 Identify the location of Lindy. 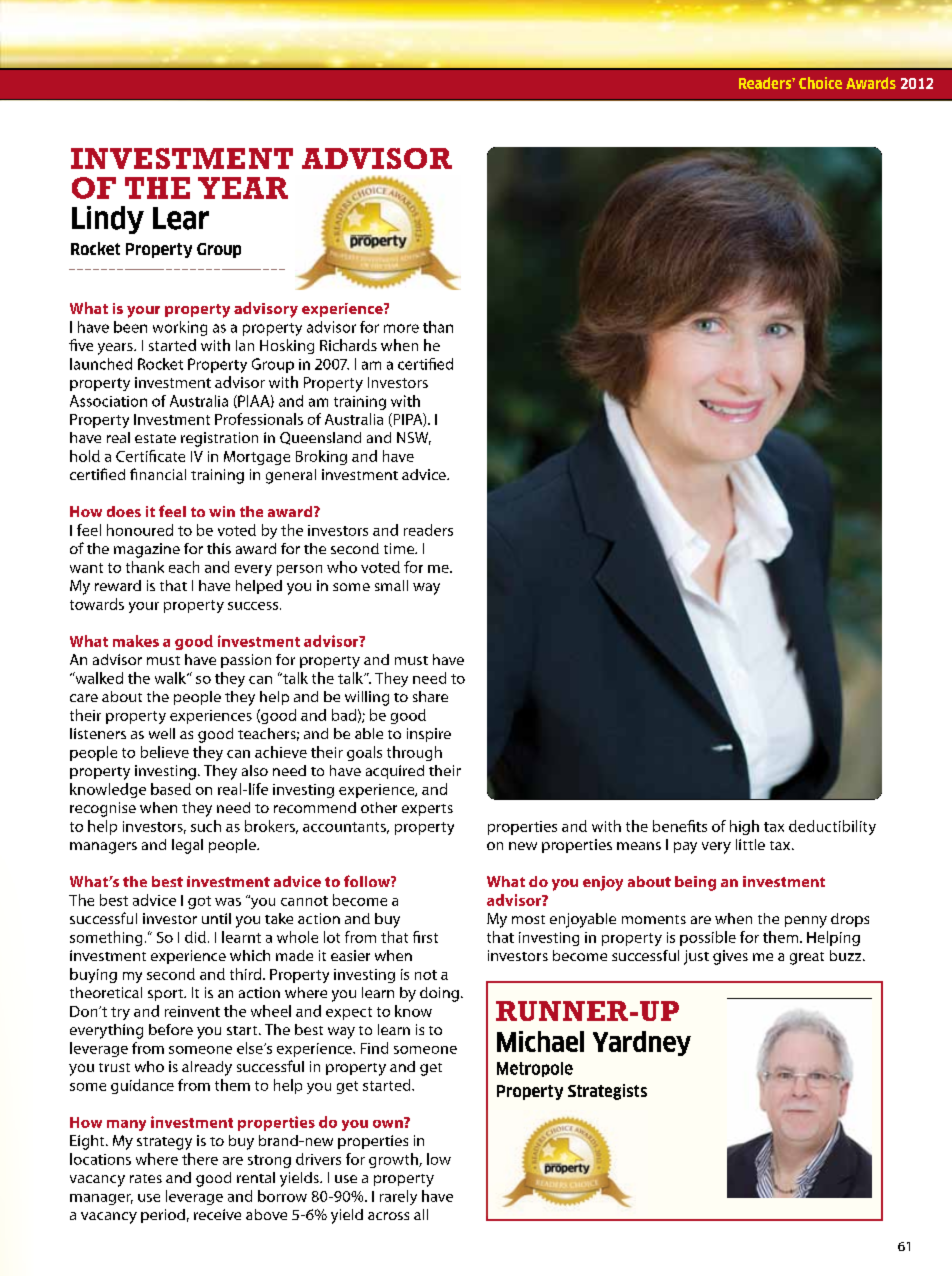
(108, 220).
